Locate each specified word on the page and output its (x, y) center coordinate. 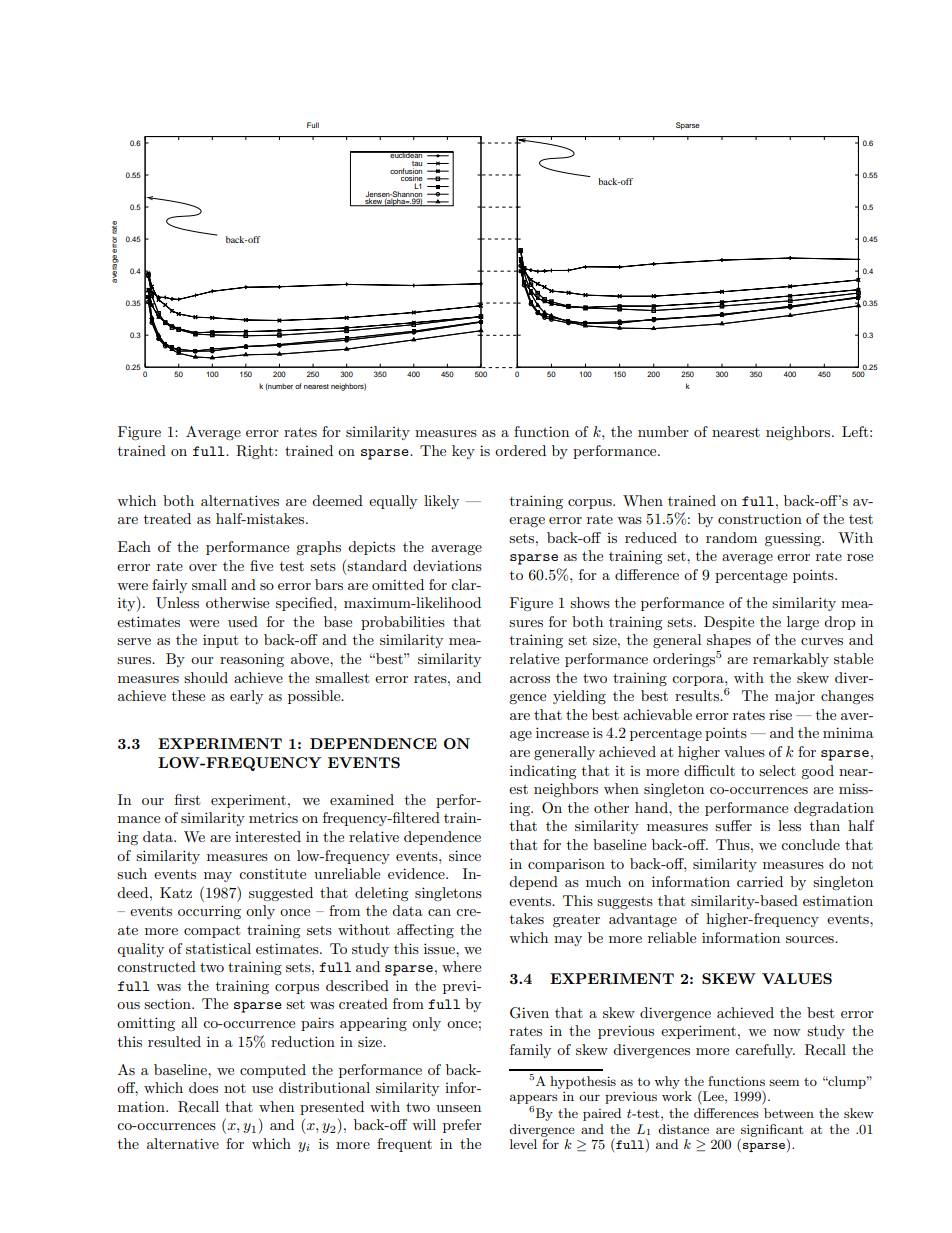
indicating (543, 772)
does (203, 1087)
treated (167, 518)
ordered (520, 450)
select (777, 770)
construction (760, 519)
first (187, 799)
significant (772, 1130)
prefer (462, 1126)
